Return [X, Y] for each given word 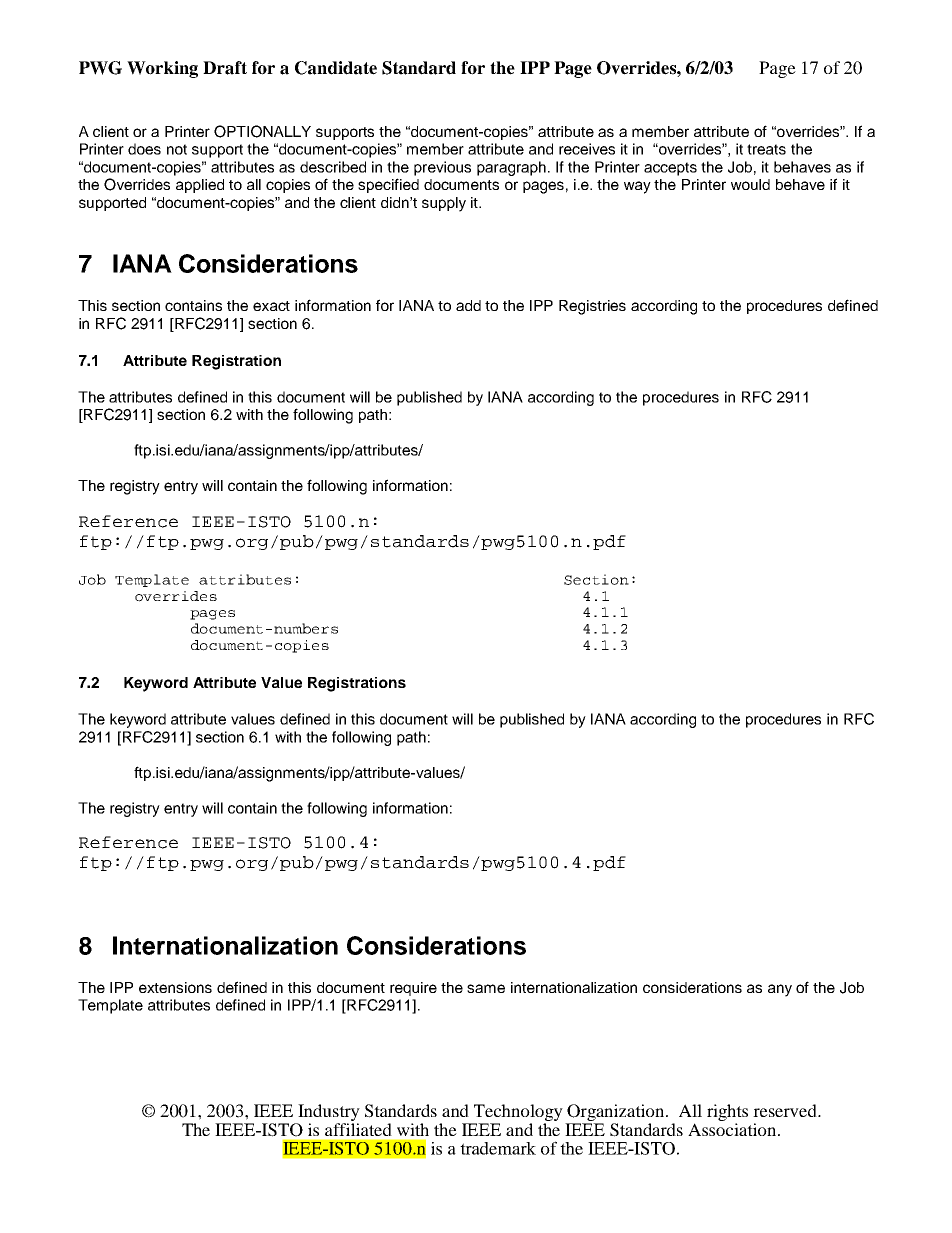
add [468, 305]
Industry [328, 1114]
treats [766, 149]
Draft [225, 68]
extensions [175, 987]
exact [271, 306]
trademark [498, 1148]
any [780, 990]
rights [727, 1114]
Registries [592, 307]
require [413, 989]
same [486, 988]
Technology [517, 1114]
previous [442, 168]
